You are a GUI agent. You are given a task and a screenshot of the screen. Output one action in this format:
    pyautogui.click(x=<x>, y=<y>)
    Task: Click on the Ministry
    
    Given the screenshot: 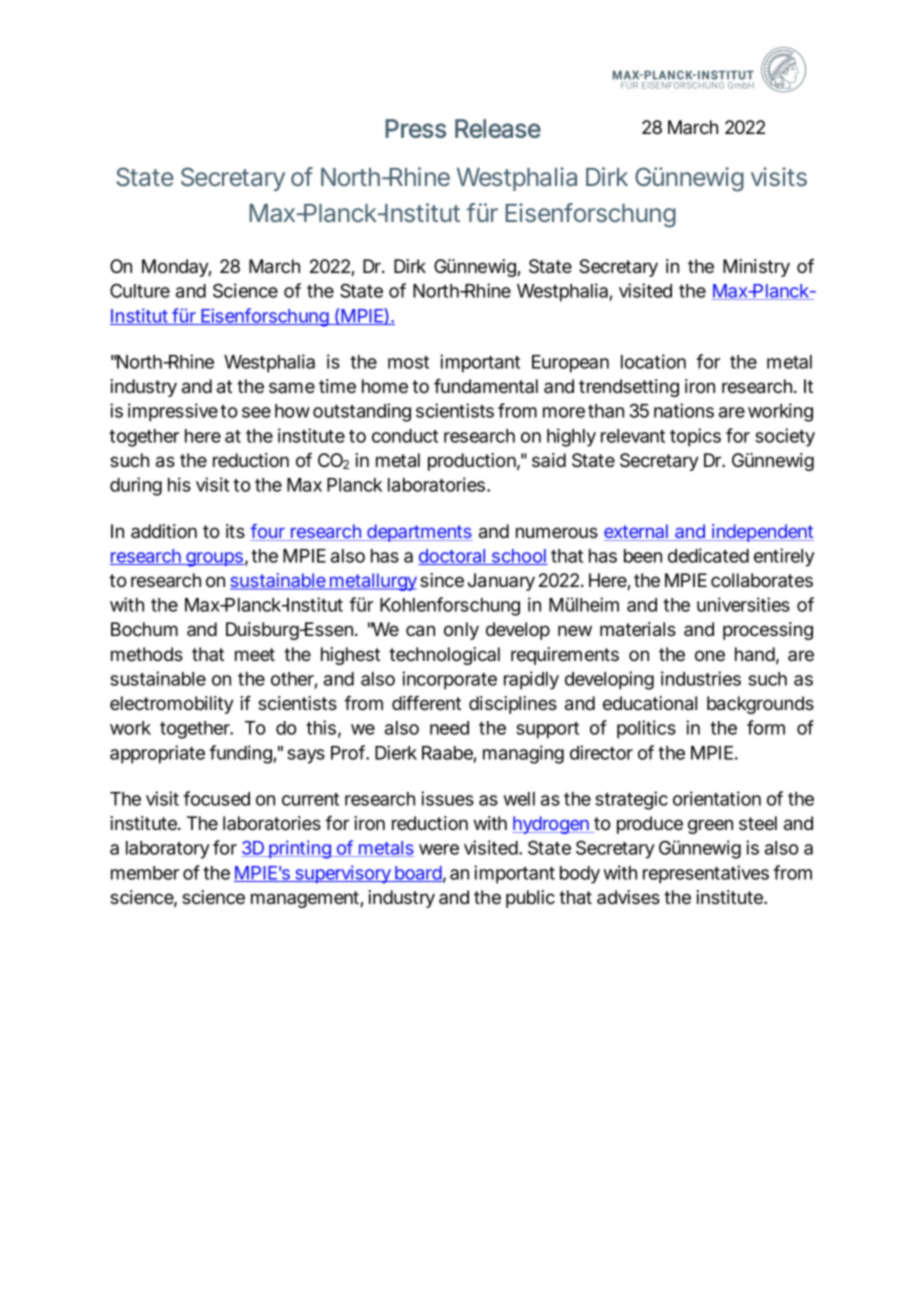 What is the action you would take?
    pyautogui.click(x=756, y=268)
